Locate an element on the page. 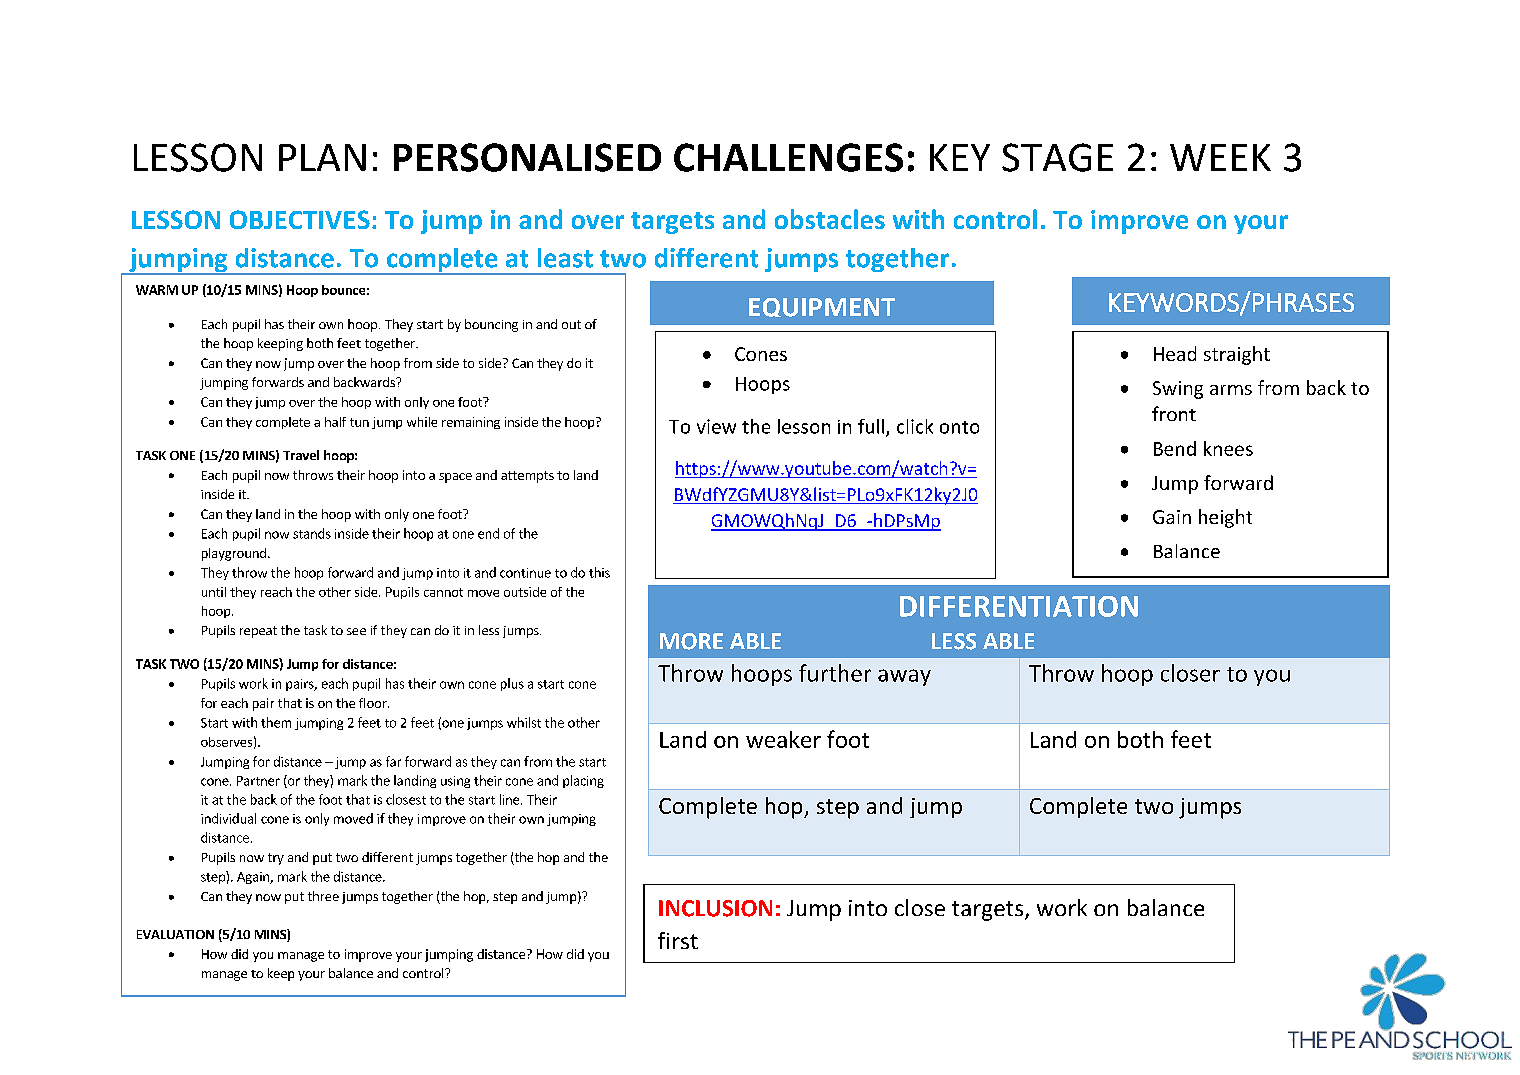  CHALLENGES is located at coordinates (788, 157).
